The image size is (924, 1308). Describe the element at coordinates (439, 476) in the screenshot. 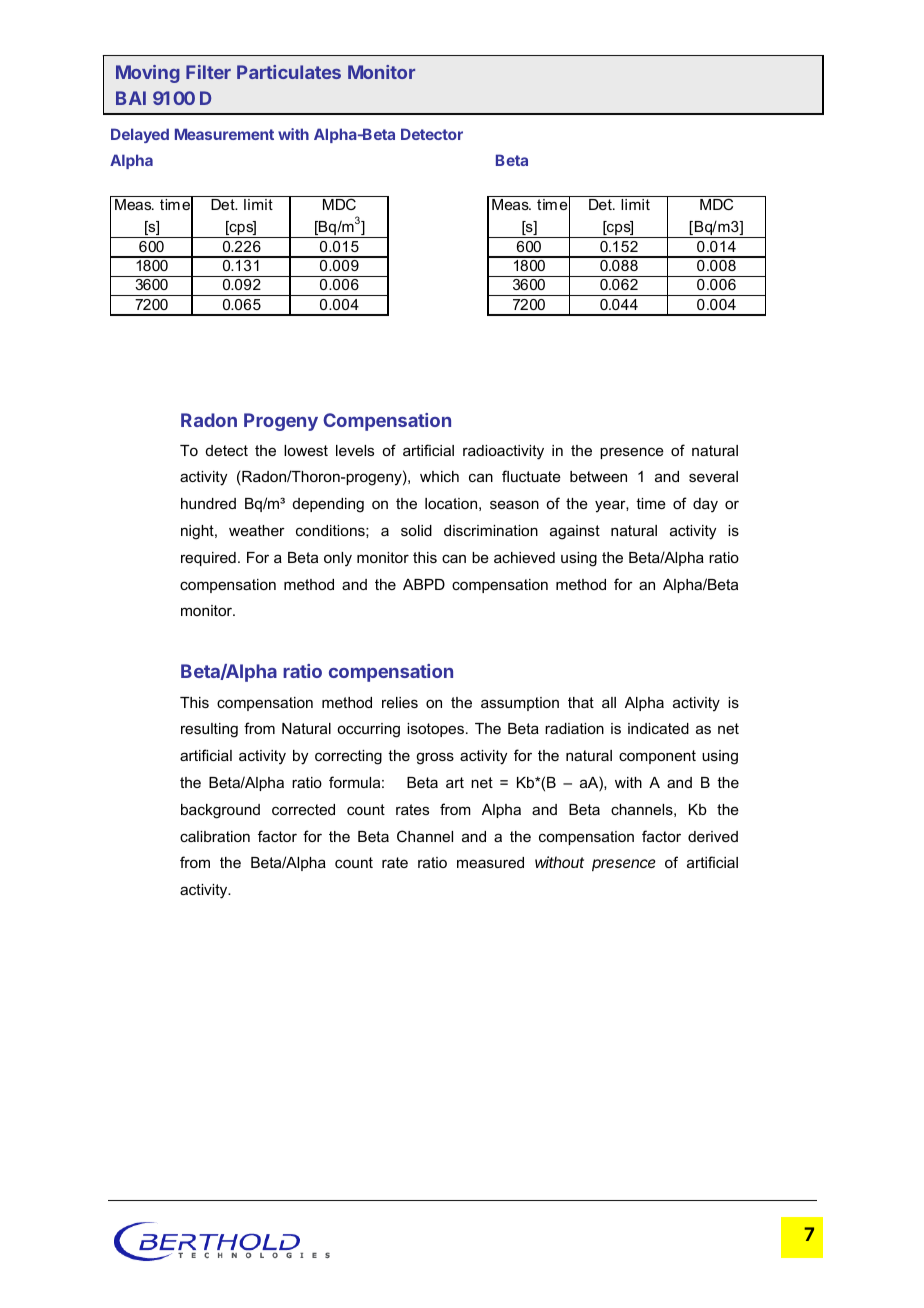

I see `which` at that location.
